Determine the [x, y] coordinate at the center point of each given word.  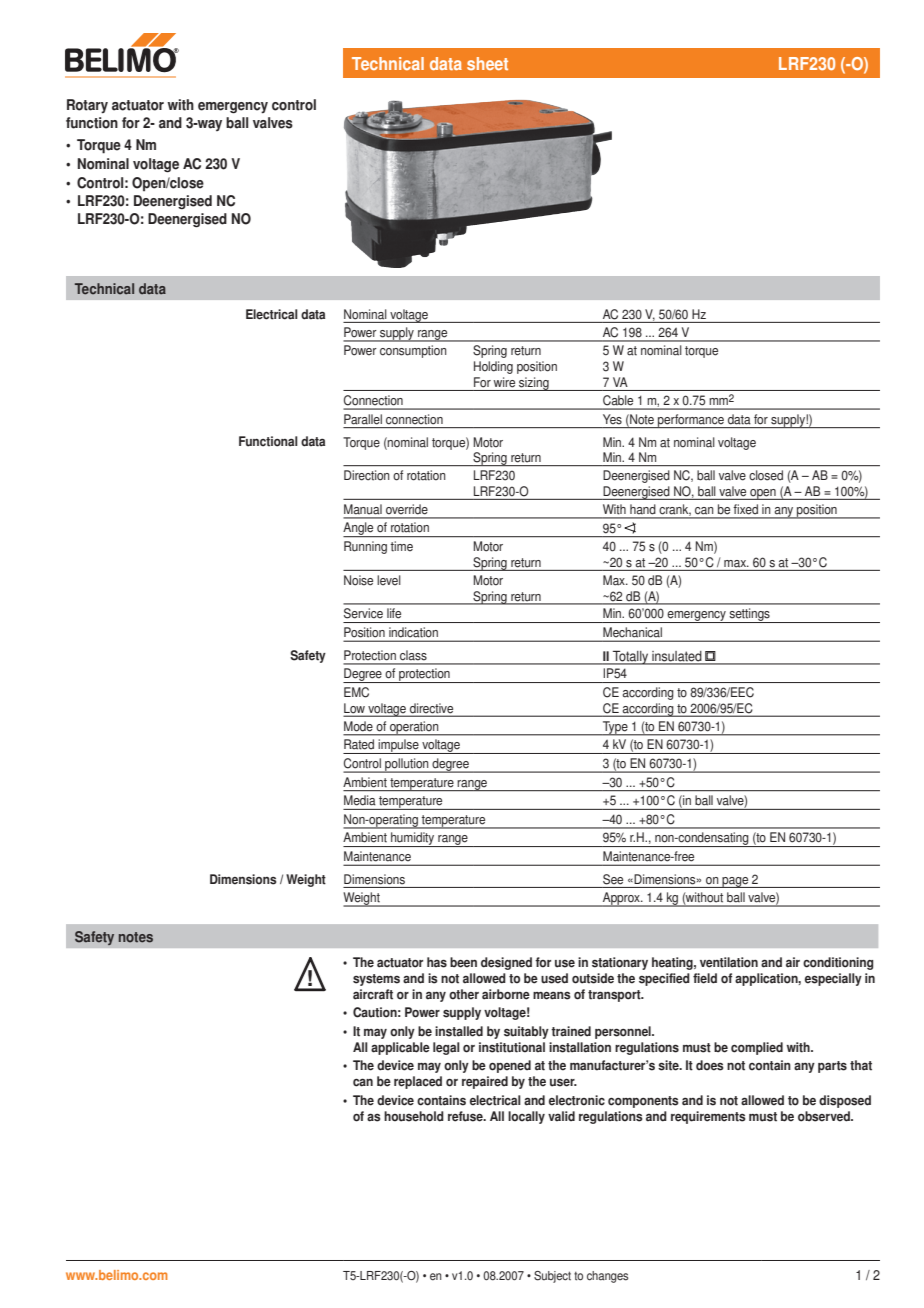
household [414, 1116]
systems [376, 980]
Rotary [87, 106]
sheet [487, 64]
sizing [534, 384]
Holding [493, 367]
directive [432, 709]
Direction [367, 475]
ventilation [729, 962]
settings [749, 615]
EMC [356, 692]
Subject [552, 1277]
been [463, 962]
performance [691, 421]
